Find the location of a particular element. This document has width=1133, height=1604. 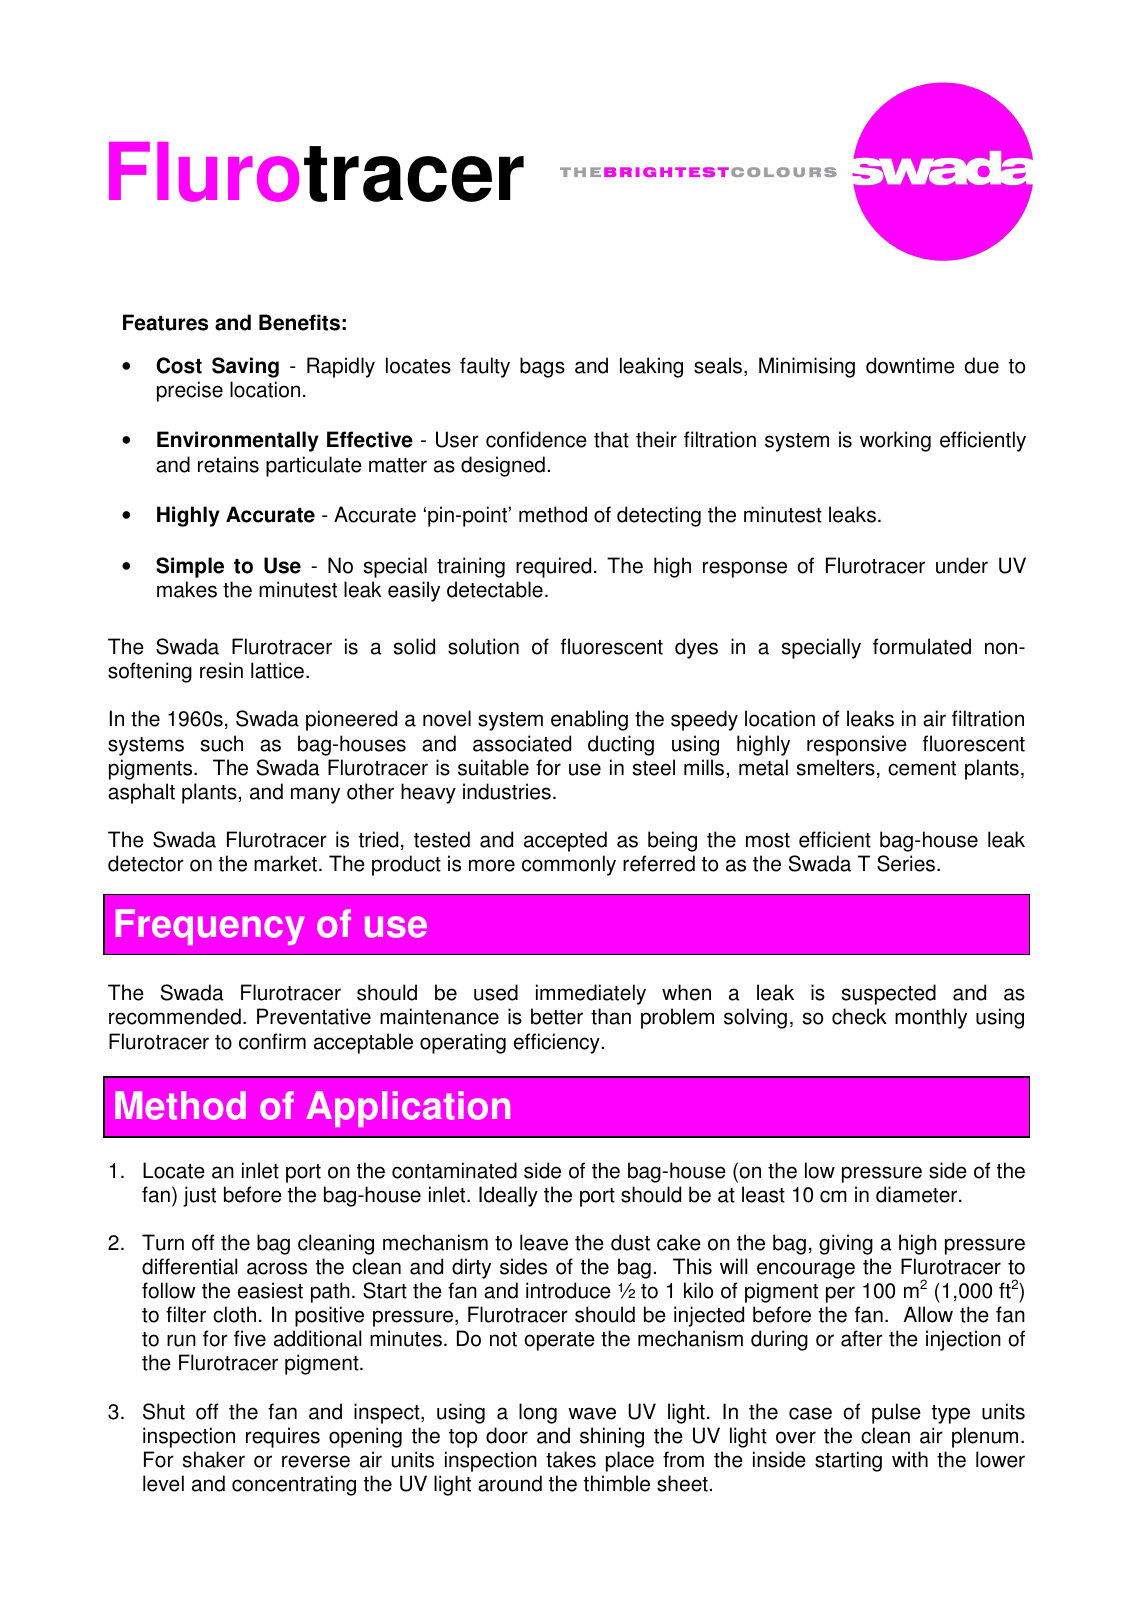

with is located at coordinates (910, 1459).
